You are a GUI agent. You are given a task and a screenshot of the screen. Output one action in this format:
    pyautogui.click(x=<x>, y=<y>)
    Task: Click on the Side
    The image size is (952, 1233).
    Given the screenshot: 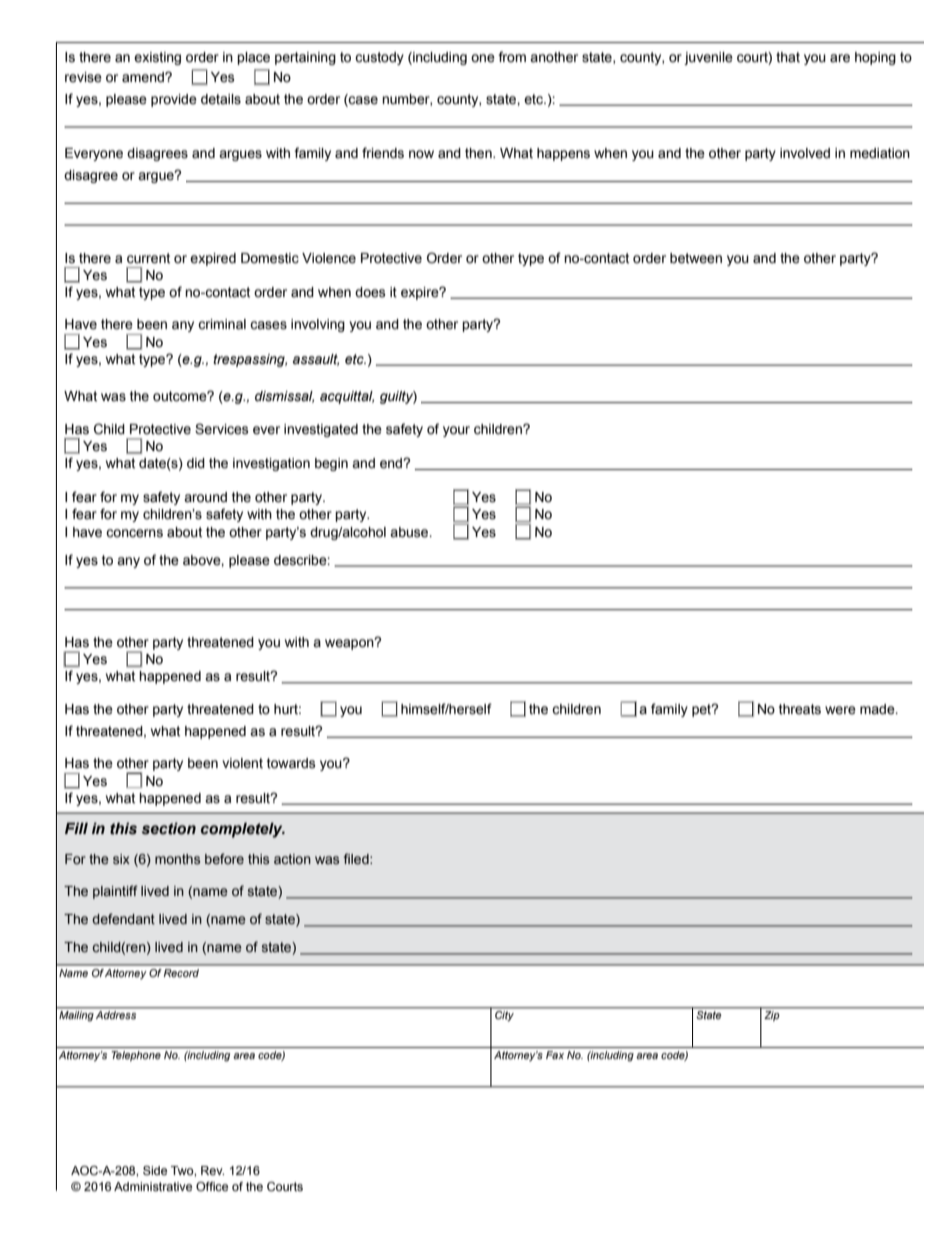 What is the action you would take?
    pyautogui.click(x=155, y=1170)
